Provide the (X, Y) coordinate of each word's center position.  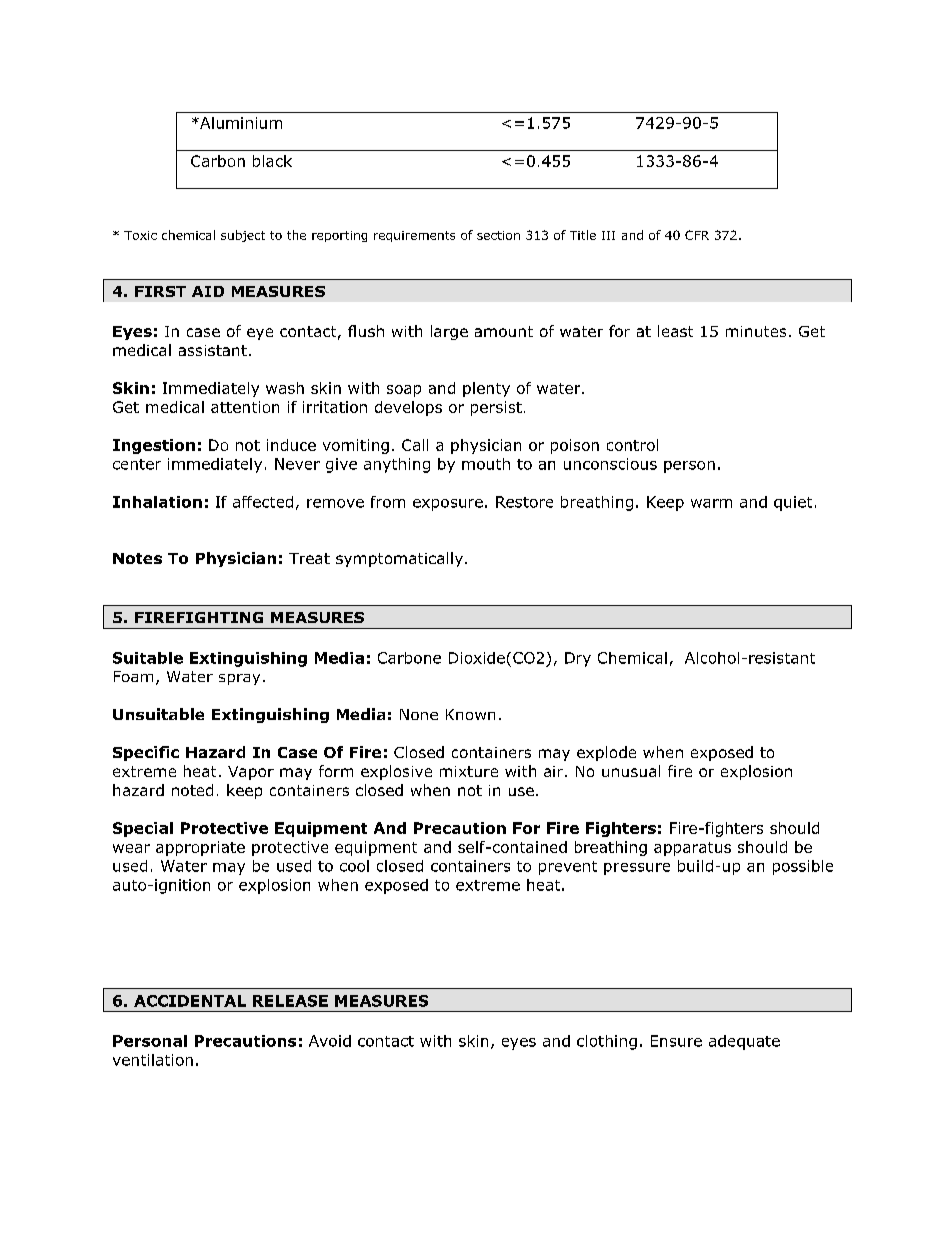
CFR (697, 235)
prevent (568, 868)
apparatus (692, 849)
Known (470, 714)
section (498, 235)
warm (711, 503)
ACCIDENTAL (190, 1001)
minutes (756, 331)
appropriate (200, 848)
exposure (448, 505)
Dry (578, 659)
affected (263, 502)
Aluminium (240, 123)
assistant (213, 350)
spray (239, 679)
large (449, 332)
